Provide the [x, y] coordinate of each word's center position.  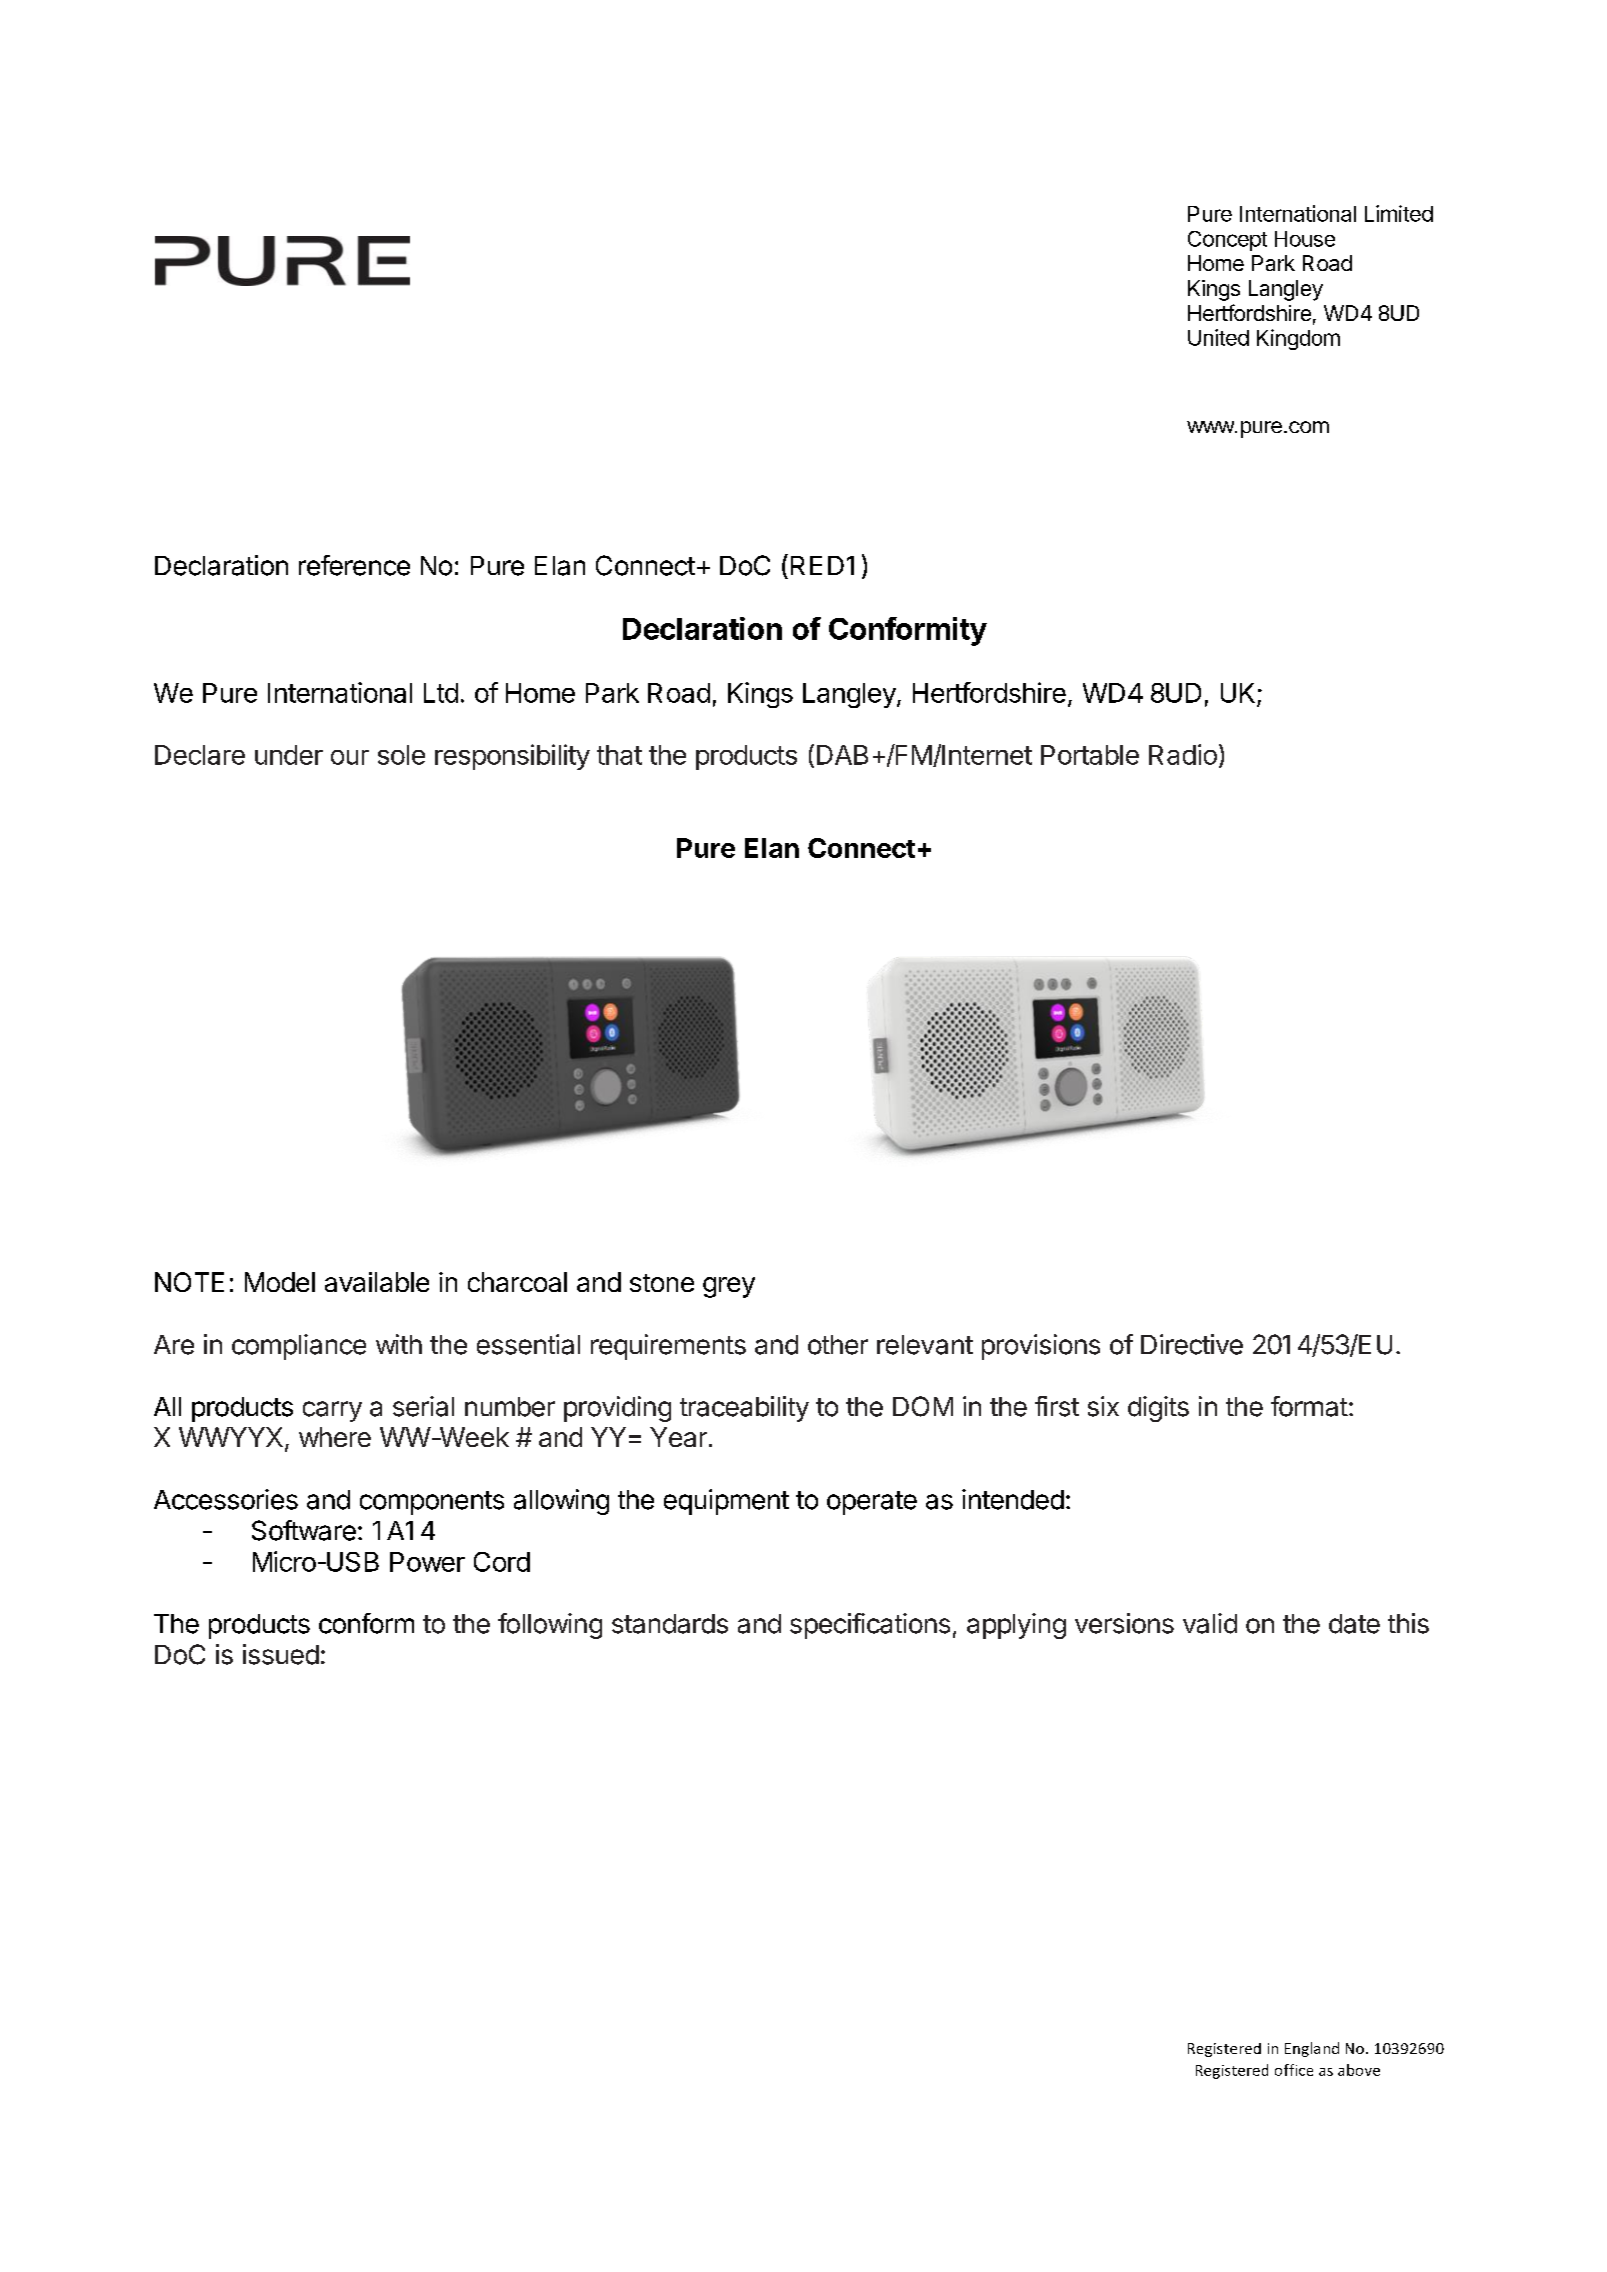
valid [1210, 1623]
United [1218, 337]
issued [281, 1654]
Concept [1227, 241]
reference [354, 565]
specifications [870, 1626]
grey [729, 1287]
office [1294, 2070]
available [377, 1282]
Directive [1192, 1344]
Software [304, 1530]
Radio [1183, 754]
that [619, 755]
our [350, 757]
